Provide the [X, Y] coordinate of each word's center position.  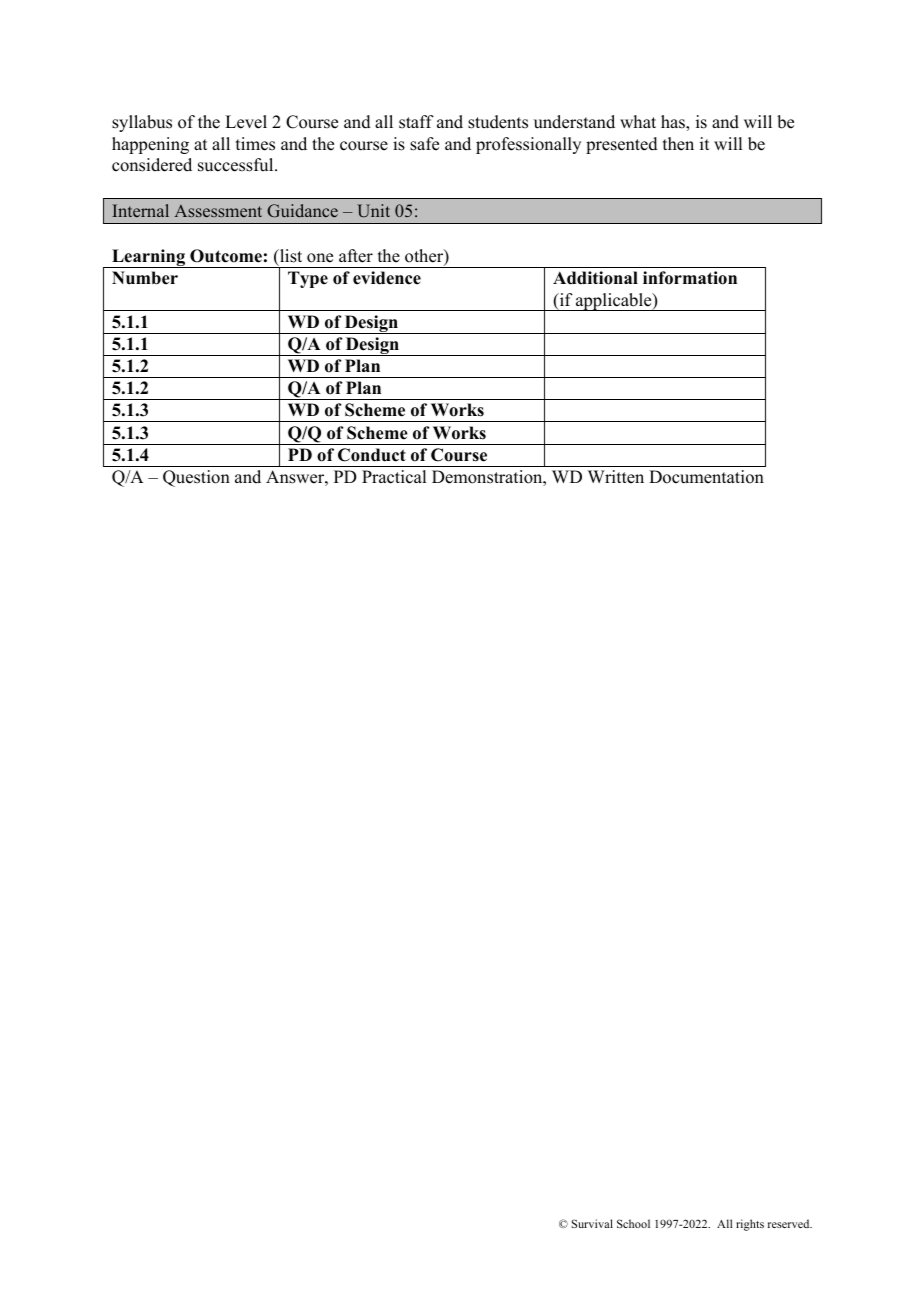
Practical [394, 477]
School [633, 1223]
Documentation [706, 477]
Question [196, 478]
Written [616, 477]
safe [424, 144]
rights [750, 1225]
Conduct [372, 455]
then [678, 144]
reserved [790, 1223]
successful [237, 165]
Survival [592, 1223]
